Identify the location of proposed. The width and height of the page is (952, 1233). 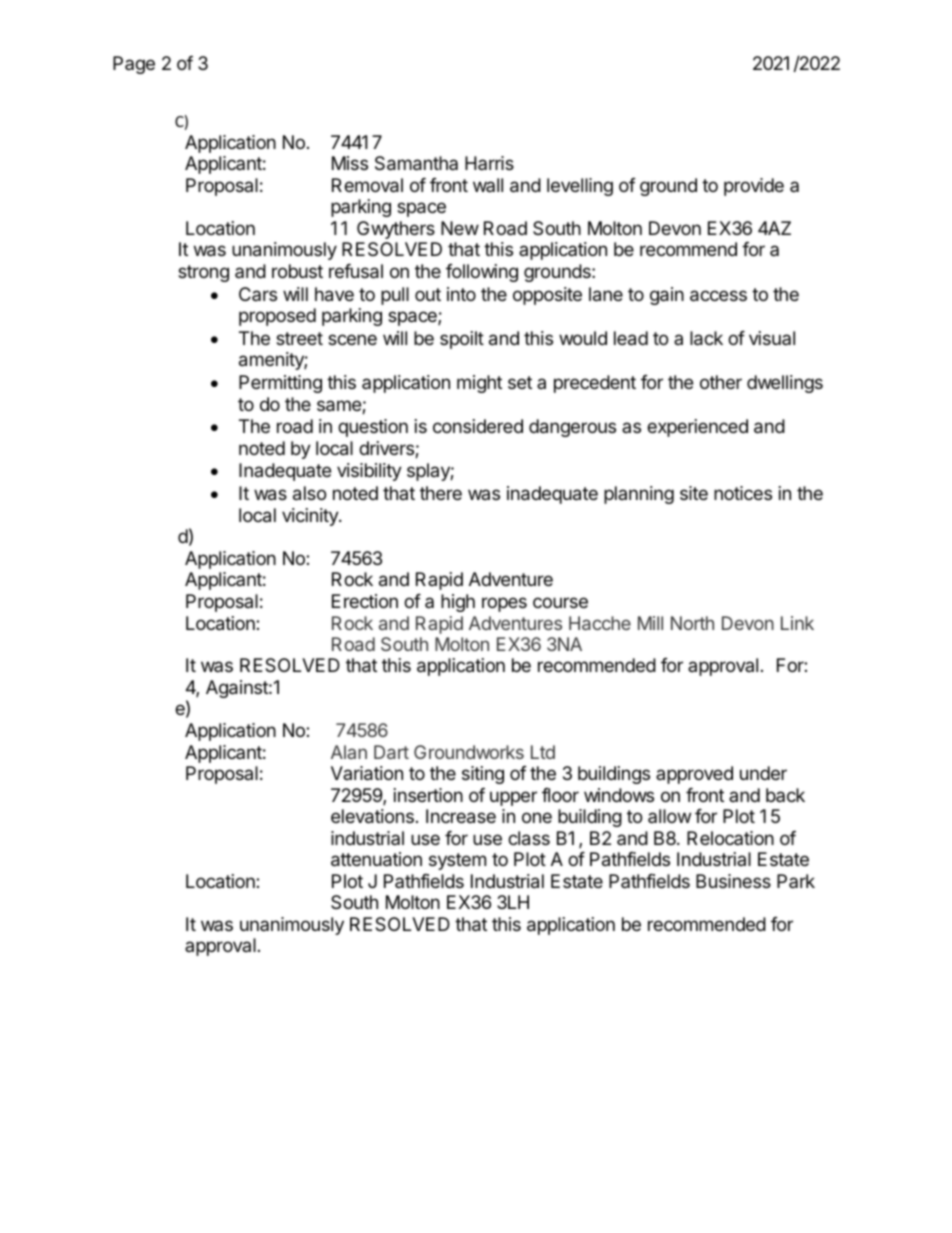
(277, 317).
